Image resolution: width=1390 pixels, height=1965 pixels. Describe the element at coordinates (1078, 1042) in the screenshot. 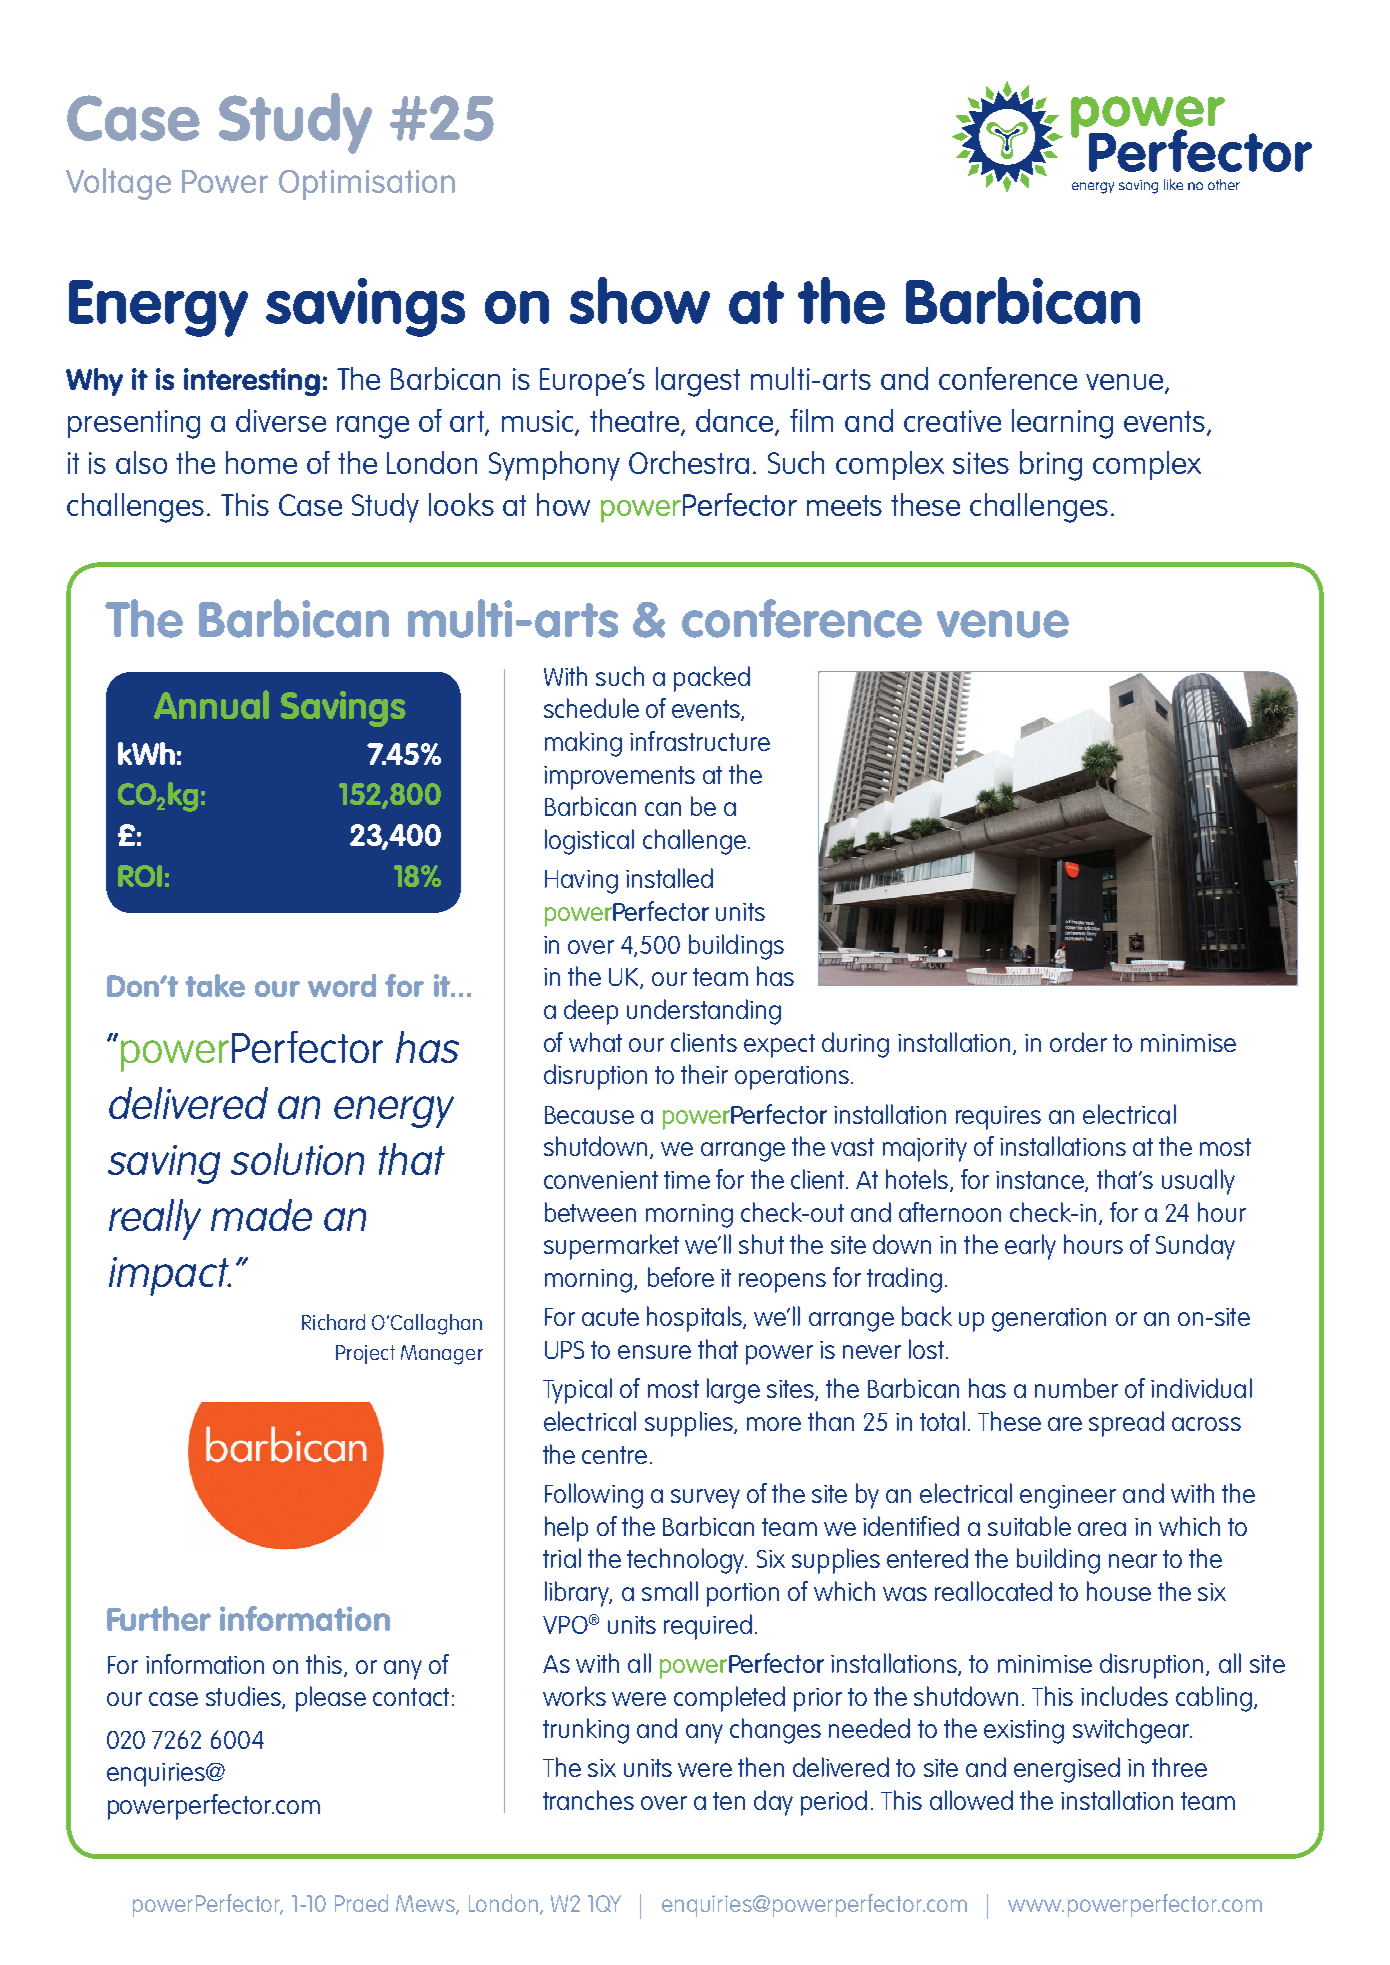

I see `order` at that location.
